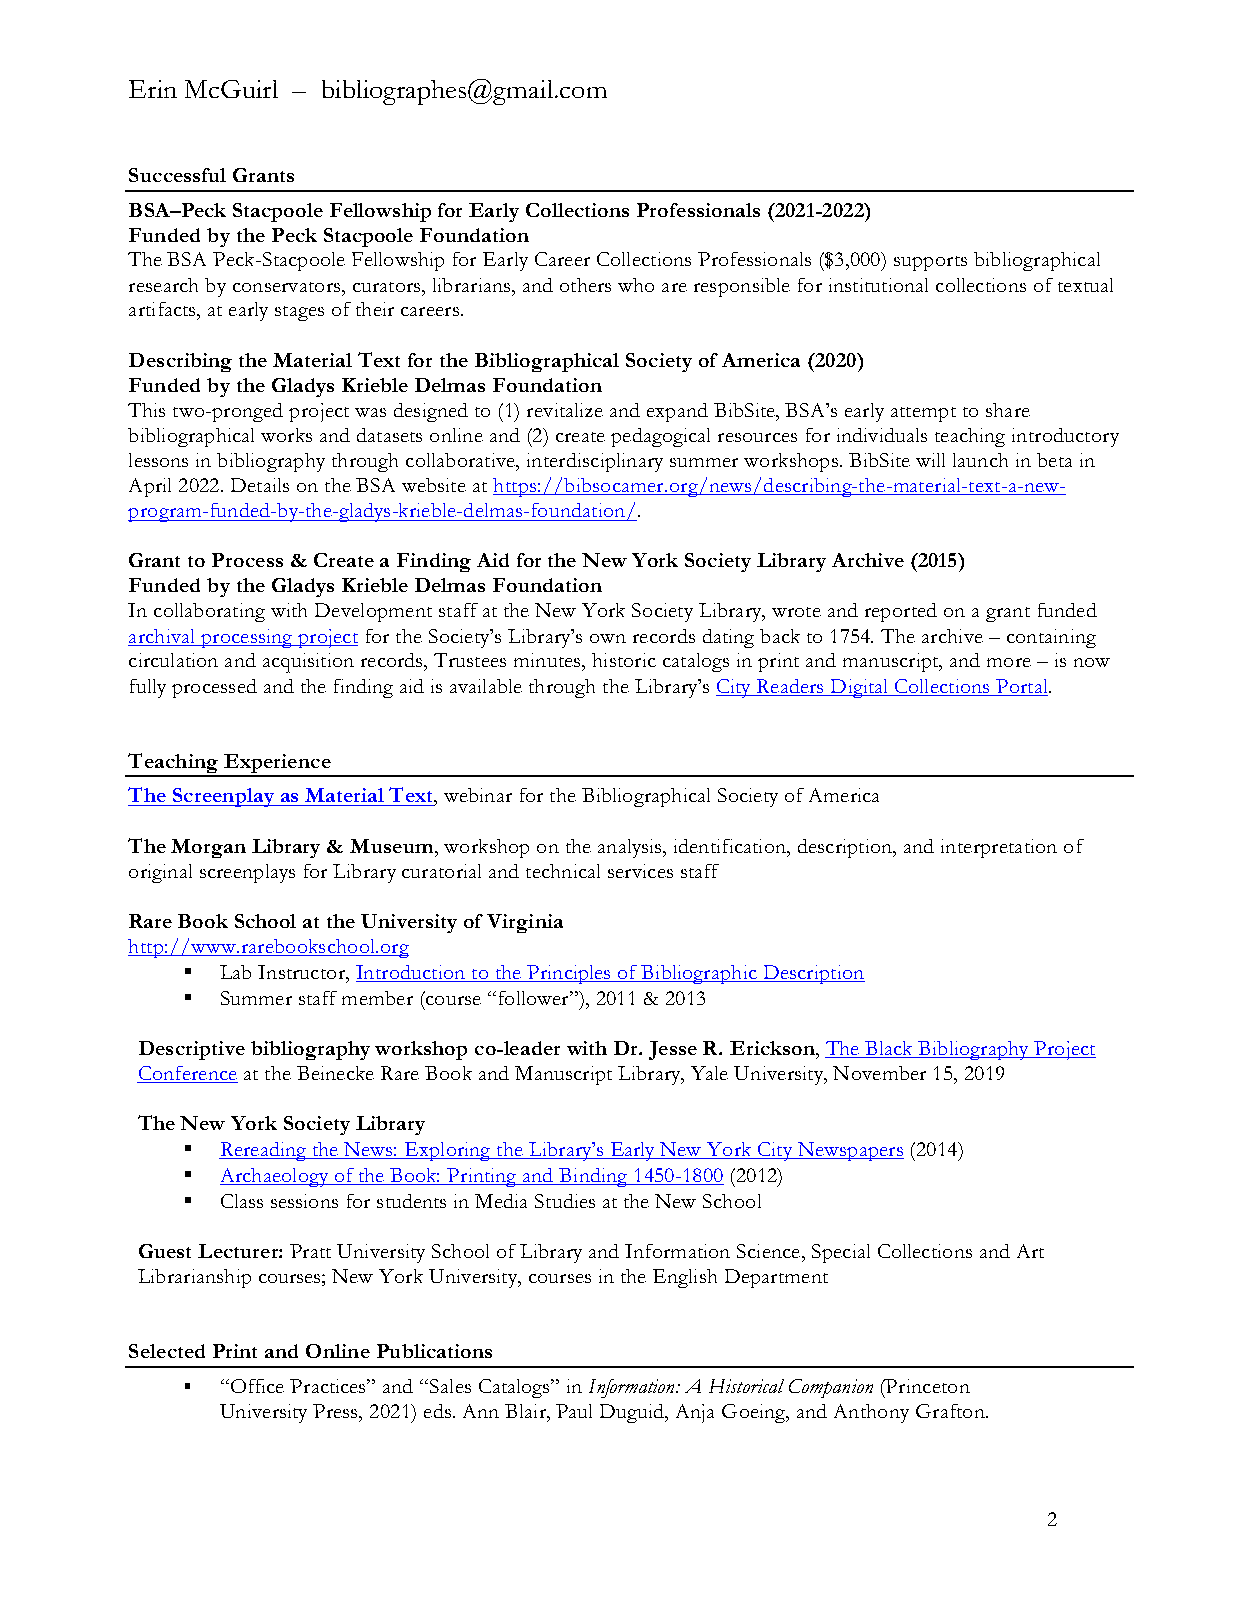 Image resolution: width=1239 pixels, height=1604 pixels. What do you see at coordinates (927, 1386) in the screenshot?
I see `Princeton` at bounding box center [927, 1386].
